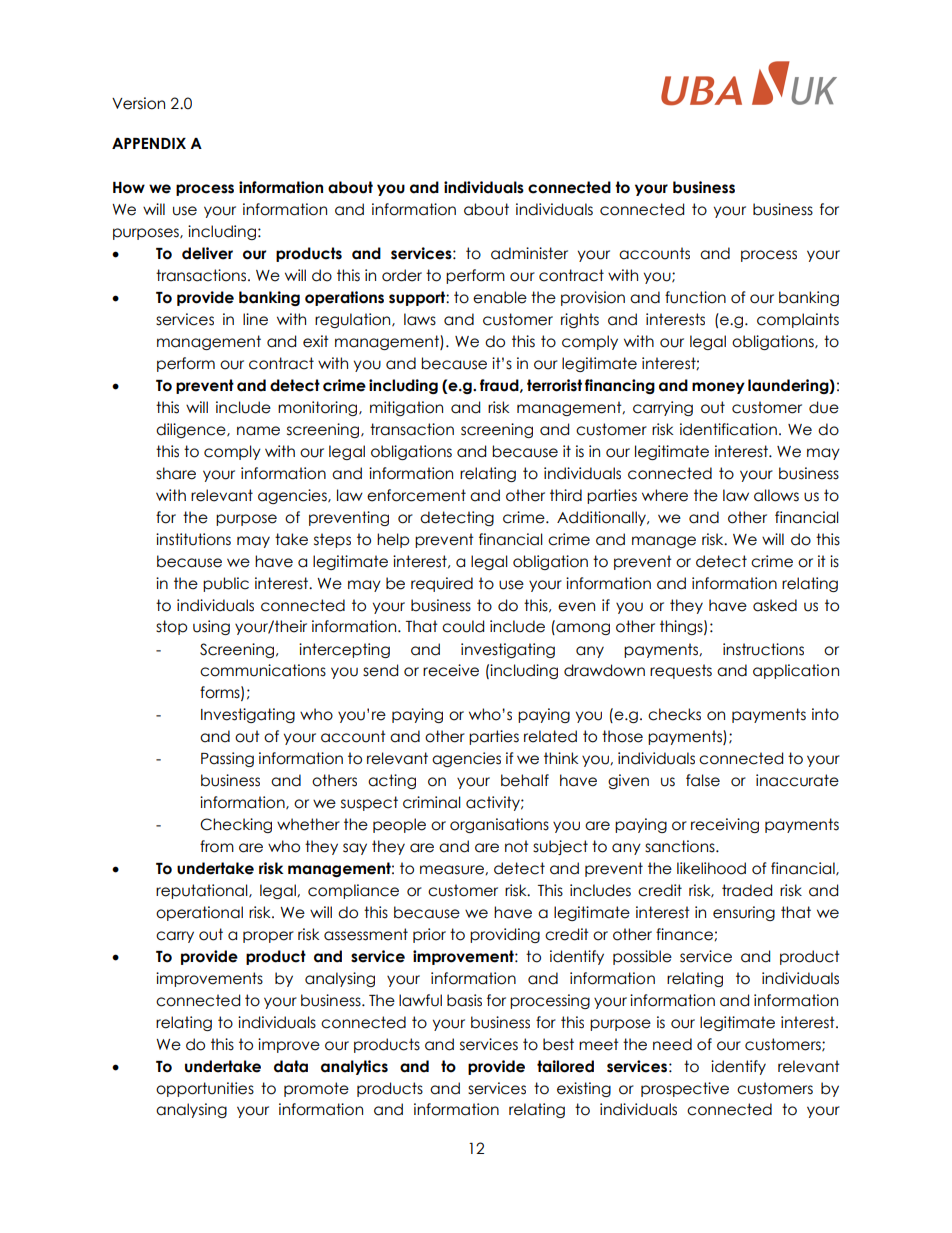 The height and width of the screenshot is (1233, 952). Describe the element at coordinates (442, 584) in the screenshot. I see `required` at that location.
